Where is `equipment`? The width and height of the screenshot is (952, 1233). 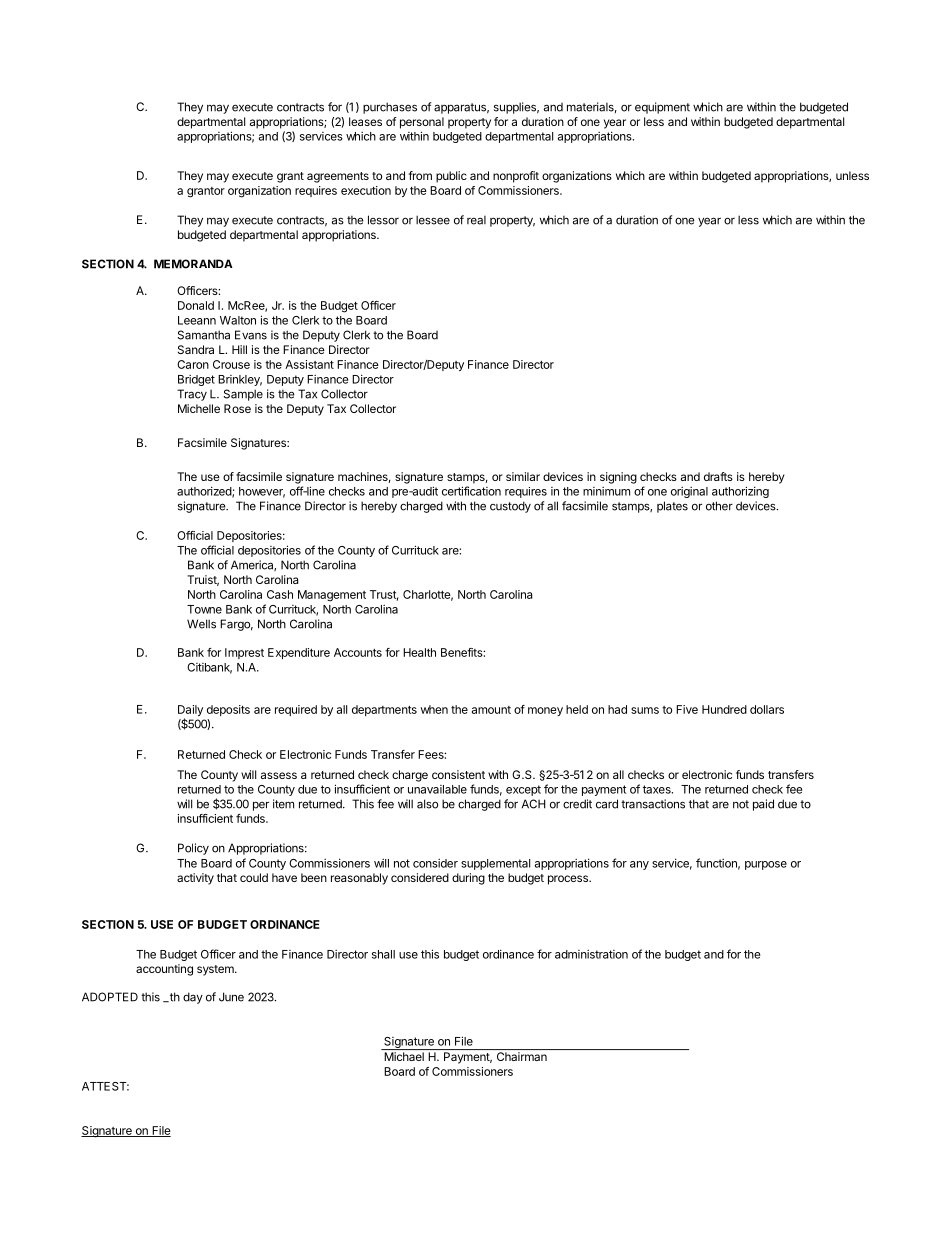 equipment is located at coordinates (662, 108).
